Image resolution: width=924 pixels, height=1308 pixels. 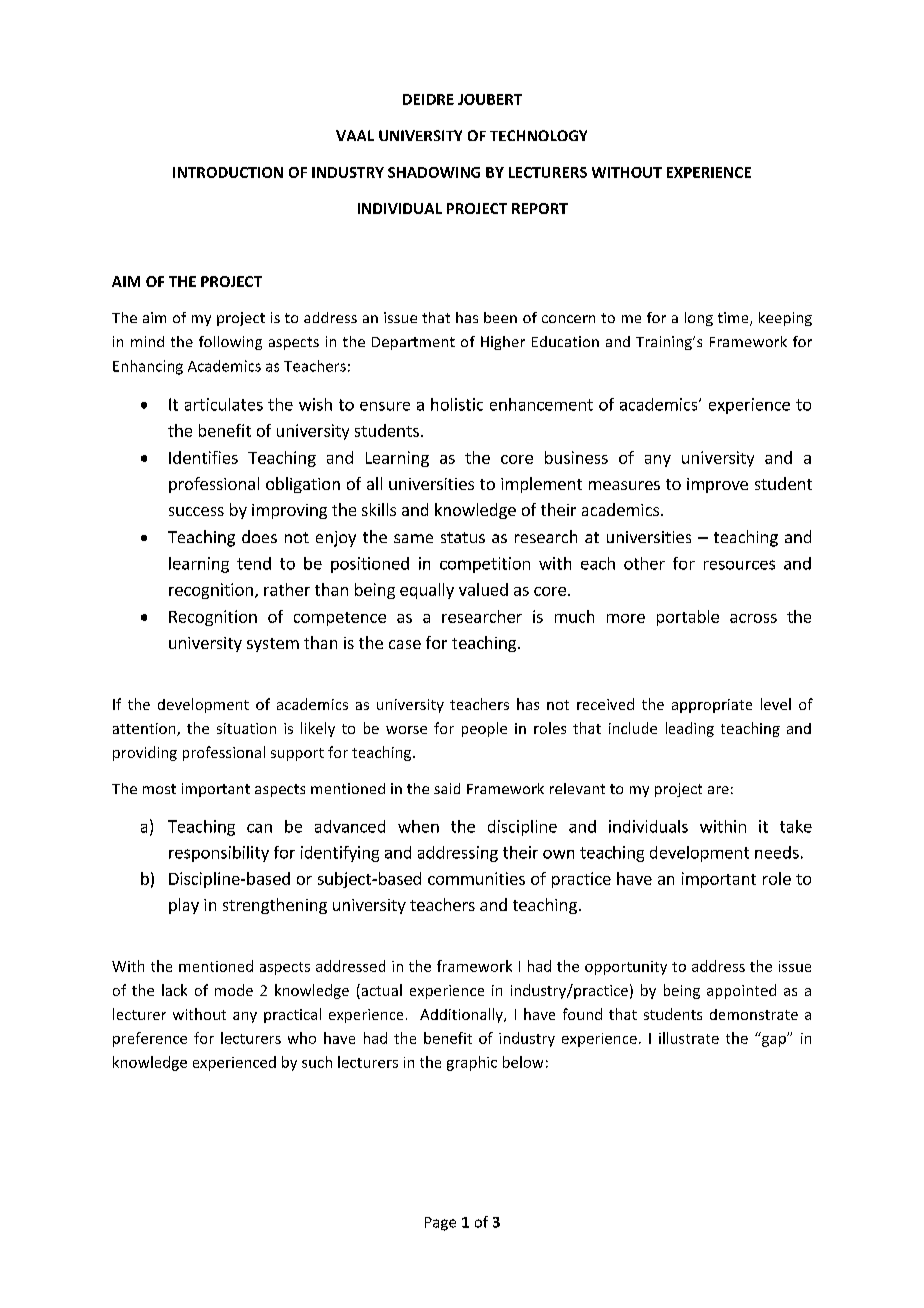 What do you see at coordinates (717, 485) in the image?
I see `improve` at bounding box center [717, 485].
